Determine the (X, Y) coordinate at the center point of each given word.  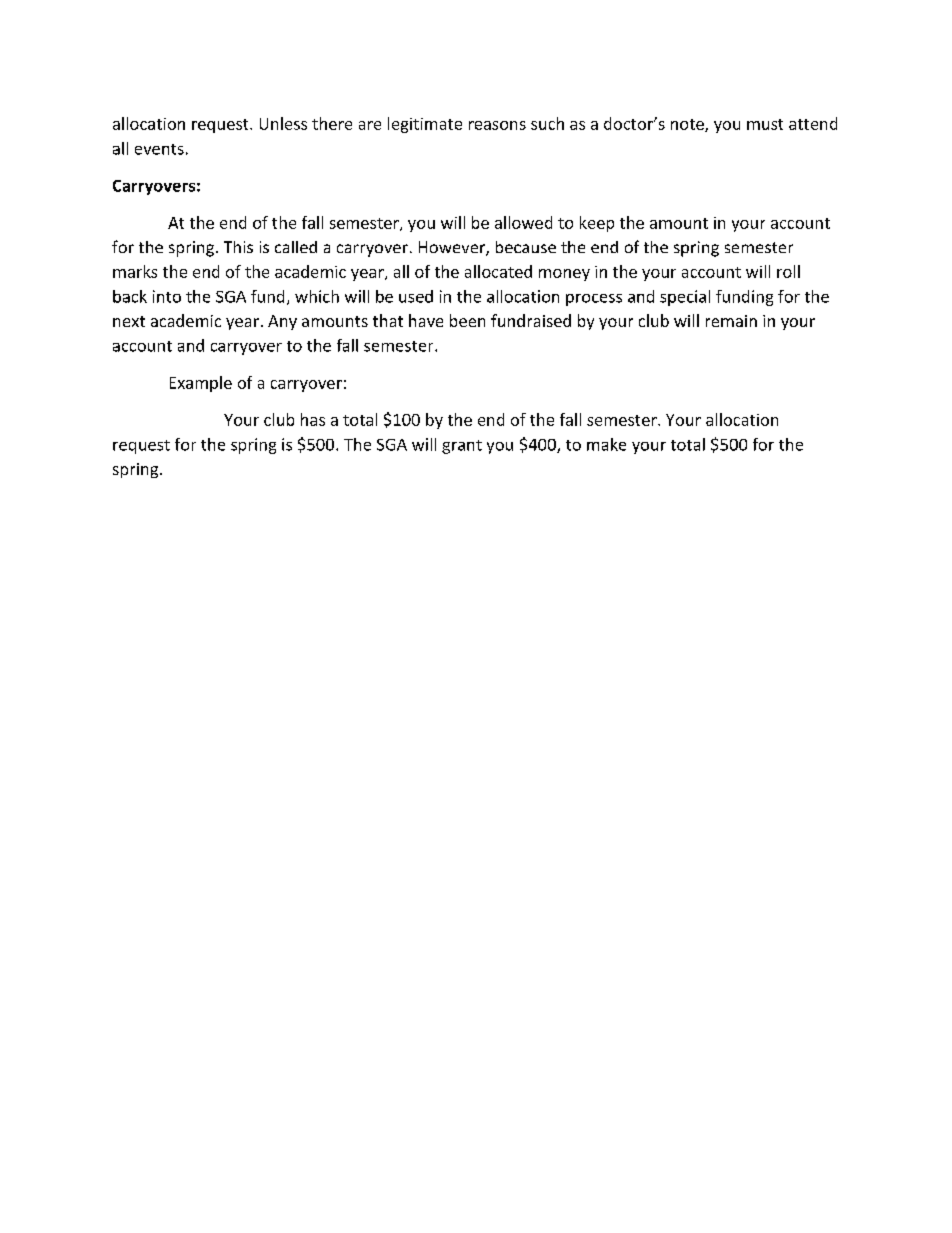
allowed (523, 222)
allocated (498, 271)
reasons (497, 125)
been (467, 320)
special (685, 298)
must (765, 124)
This (238, 247)
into (167, 296)
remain (731, 321)
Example (201, 384)
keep (597, 224)
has (313, 419)
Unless (283, 123)
